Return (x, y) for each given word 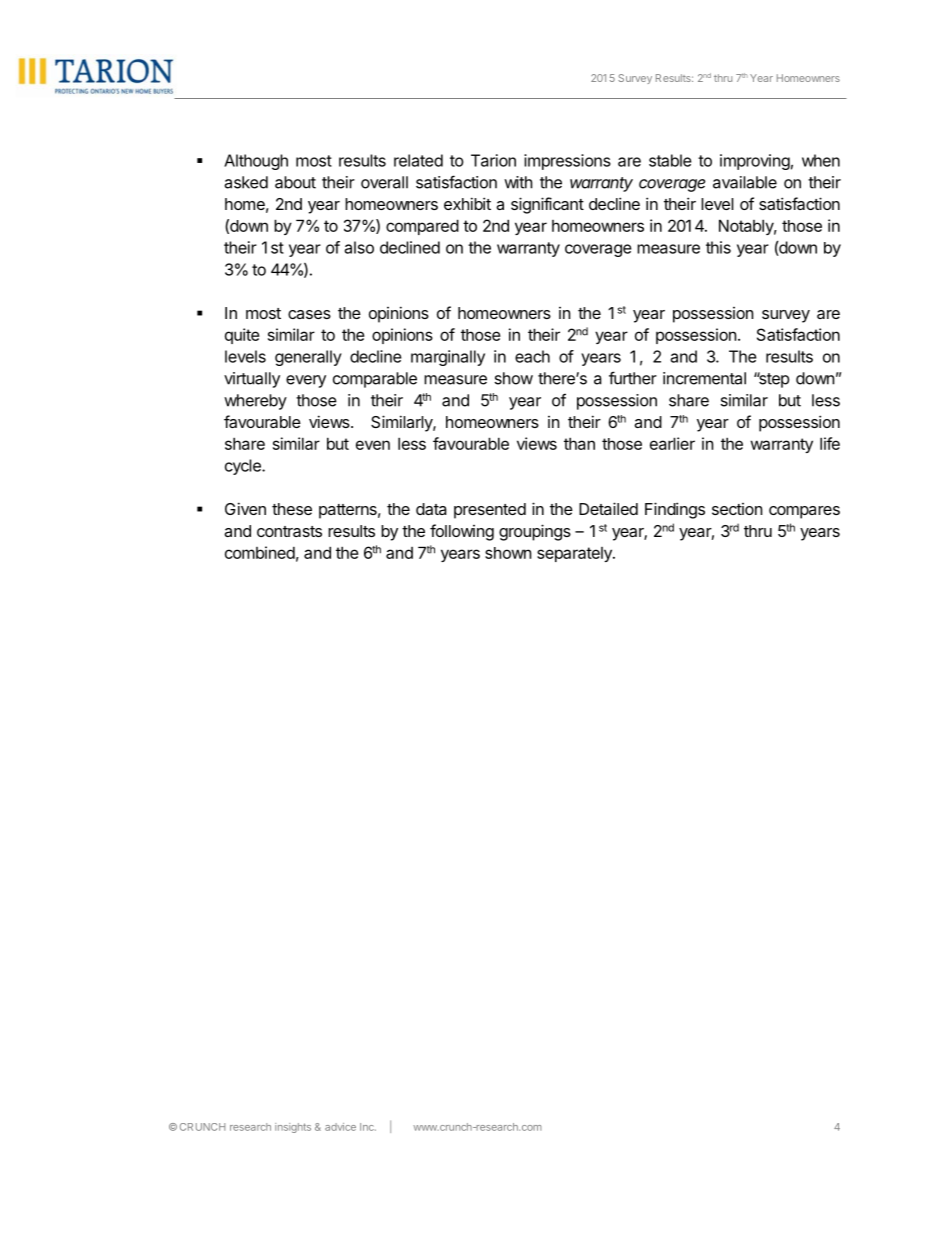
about (295, 182)
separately (575, 554)
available (745, 182)
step (773, 380)
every (306, 381)
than (579, 443)
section (737, 509)
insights (293, 1128)
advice (340, 1127)
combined (260, 552)
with (518, 182)
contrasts (289, 531)
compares (804, 512)
